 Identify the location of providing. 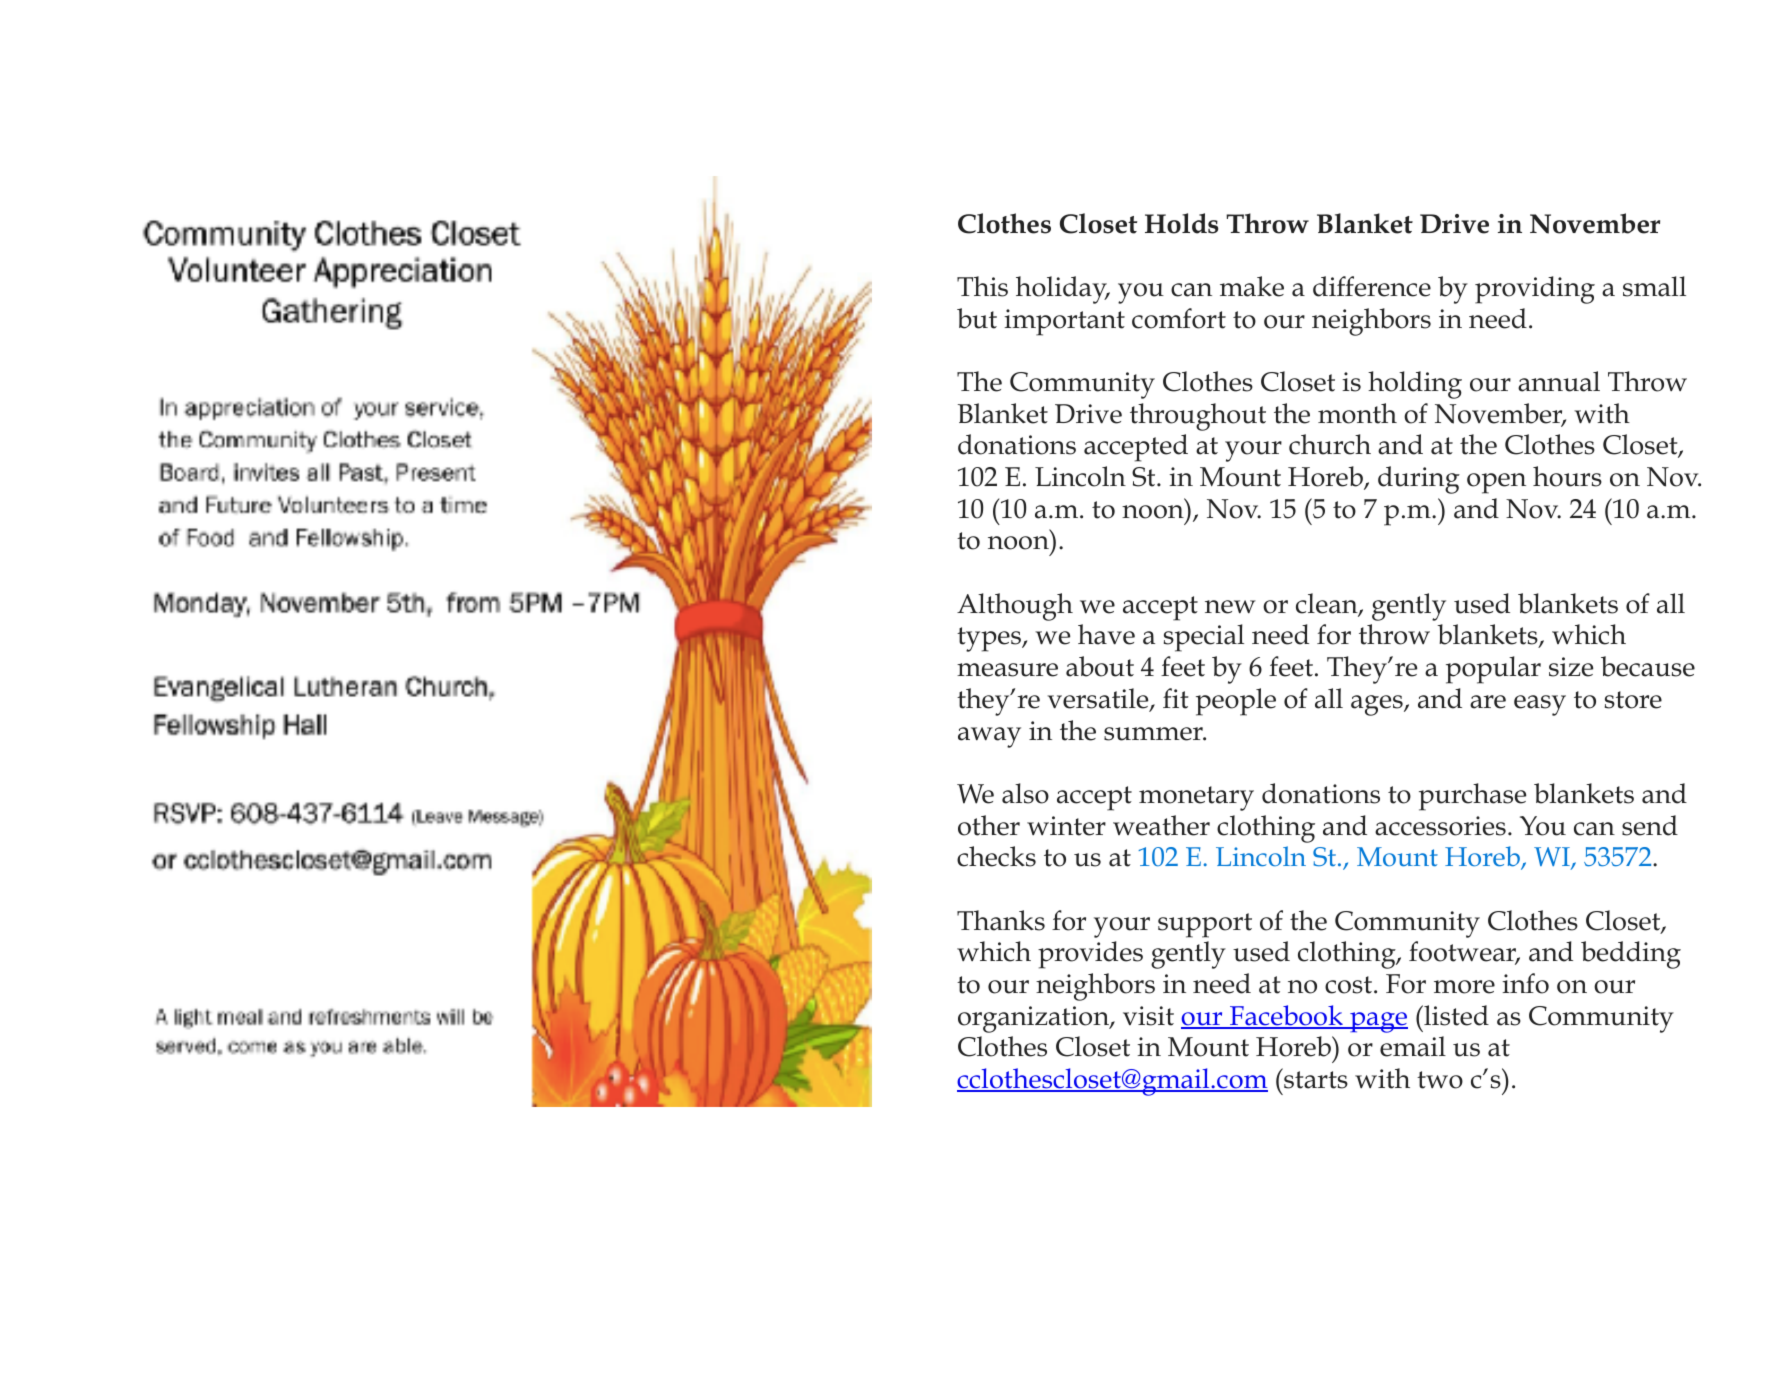
(1535, 290).
